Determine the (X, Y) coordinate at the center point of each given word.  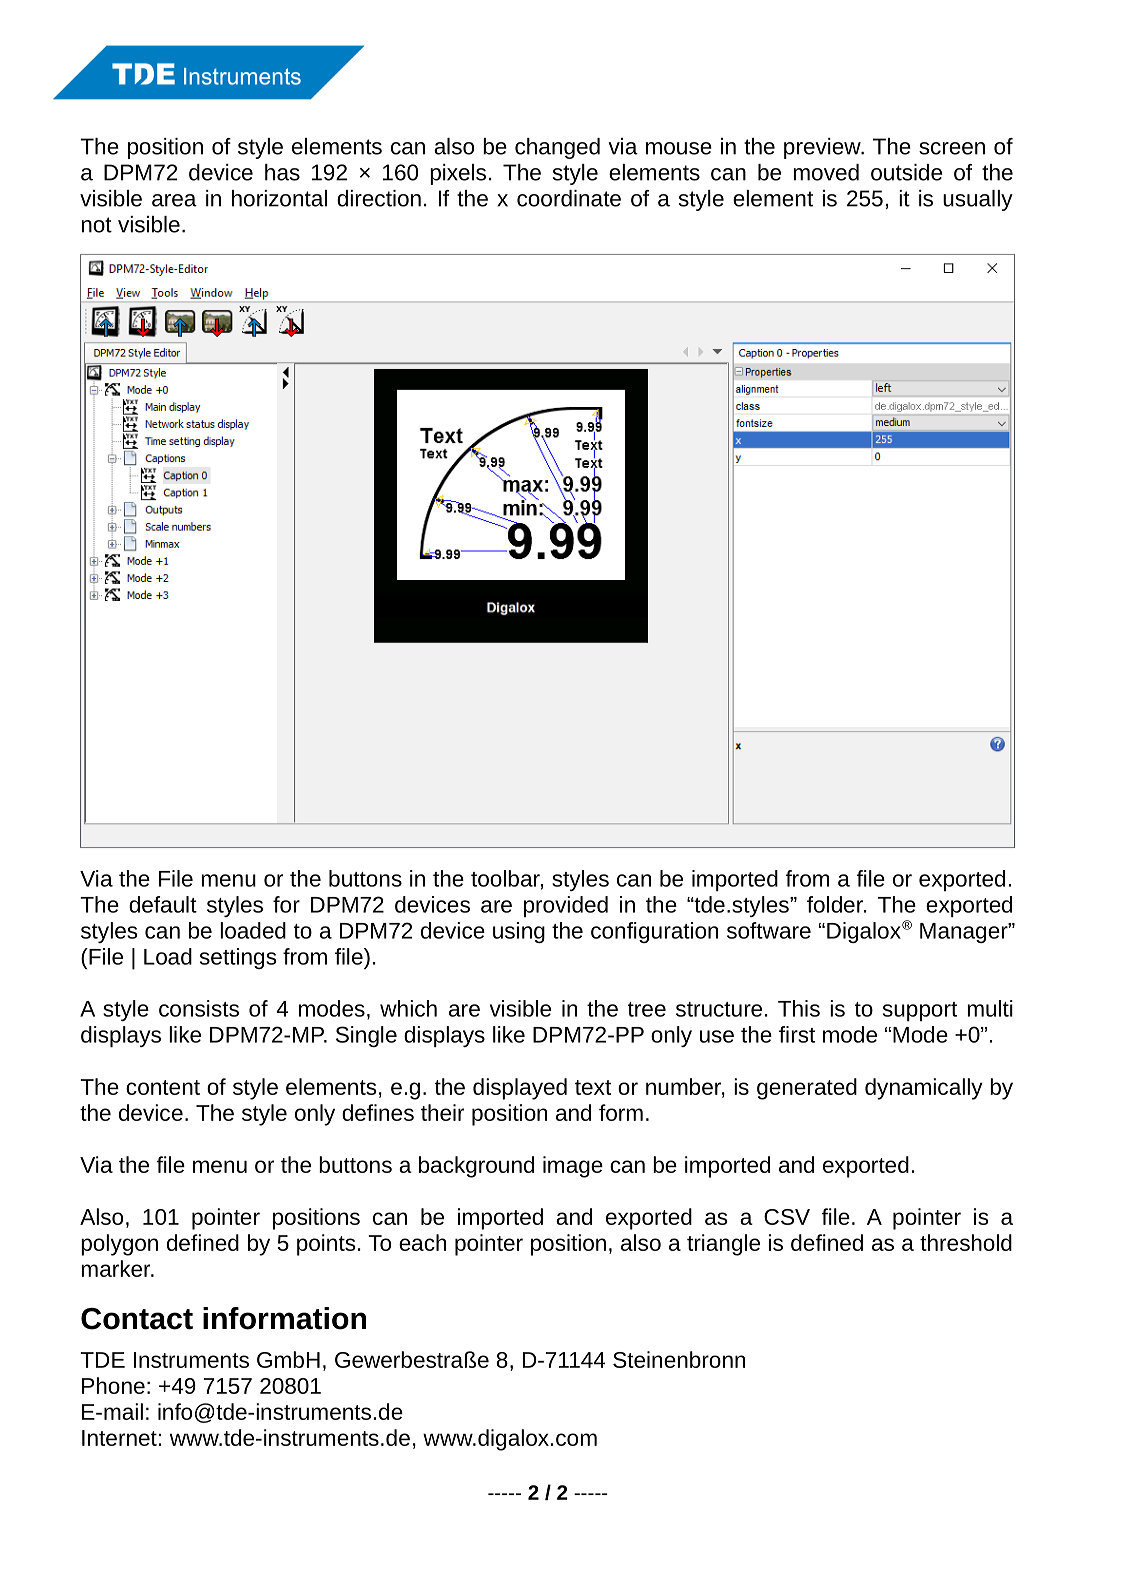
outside (906, 172)
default (163, 904)
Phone (113, 1385)
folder (836, 904)
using (519, 932)
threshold (966, 1242)
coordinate (569, 198)
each (422, 1242)
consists (199, 1008)
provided (566, 906)
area (174, 200)
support (920, 1011)
